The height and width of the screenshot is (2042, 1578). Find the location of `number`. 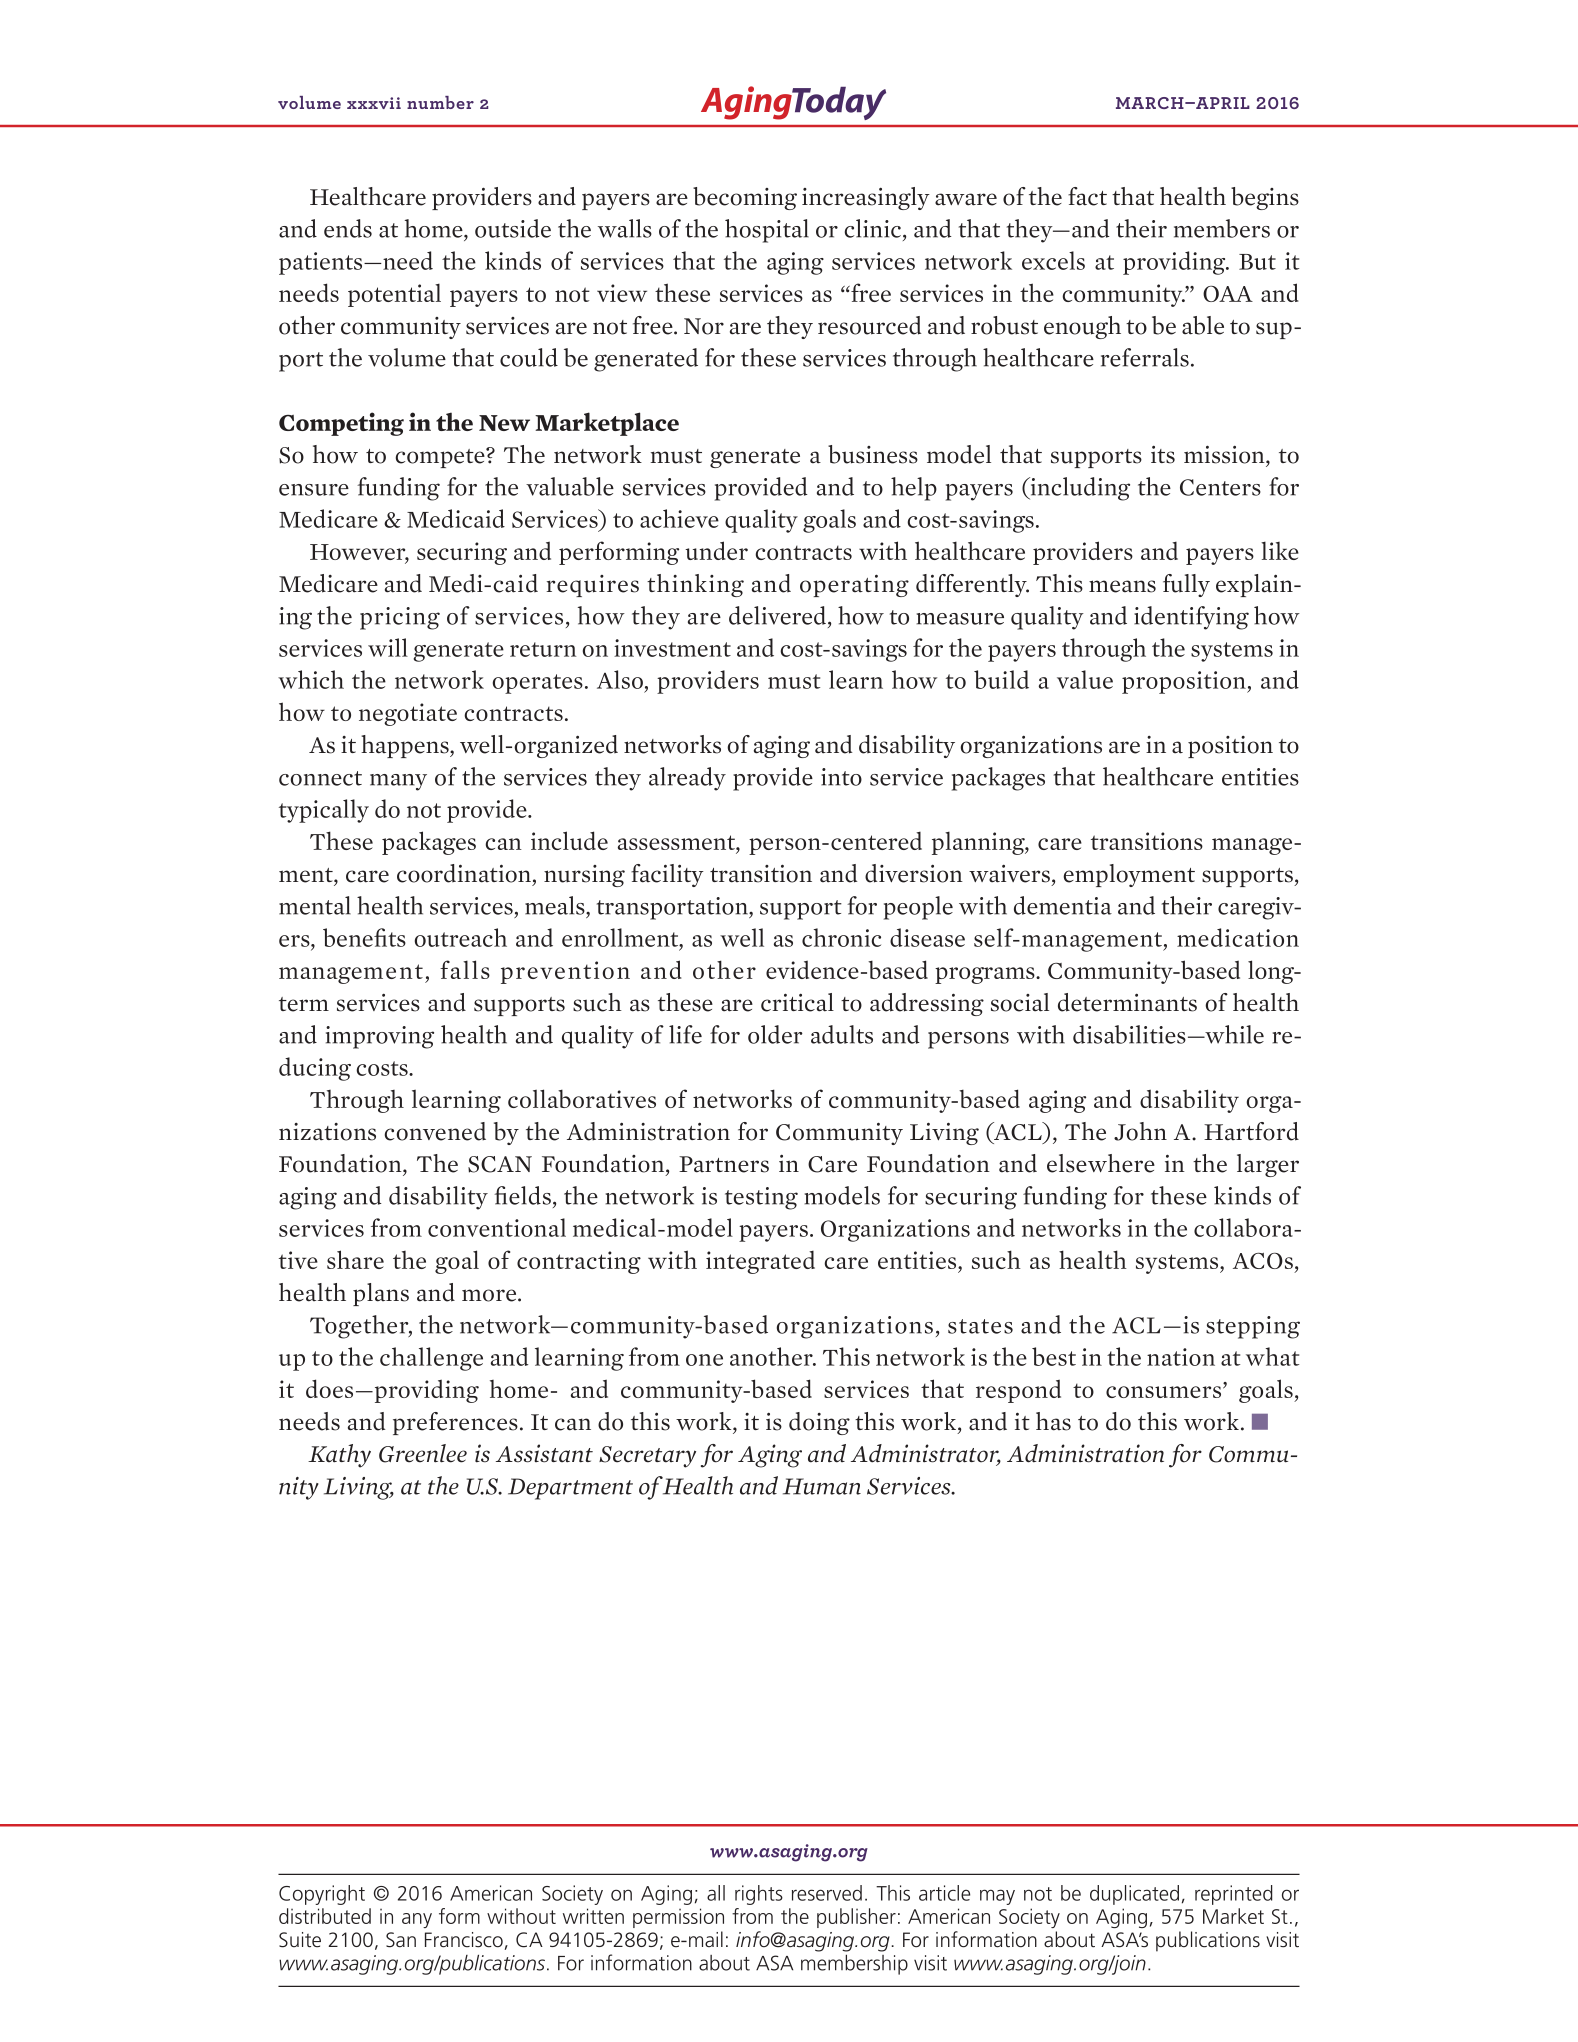

number is located at coordinates (440, 102).
